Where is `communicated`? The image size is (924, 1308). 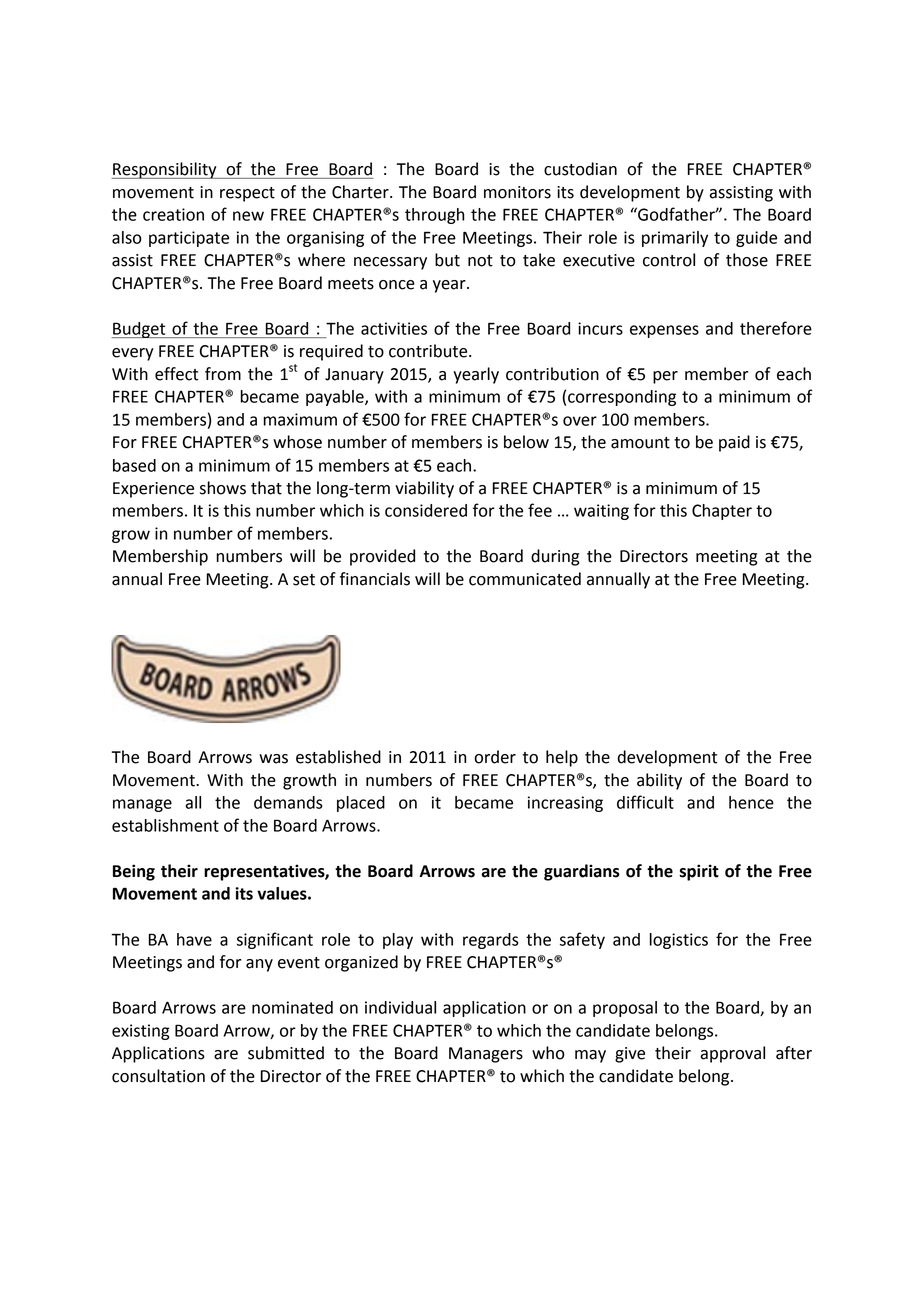
communicated is located at coordinates (525, 579).
